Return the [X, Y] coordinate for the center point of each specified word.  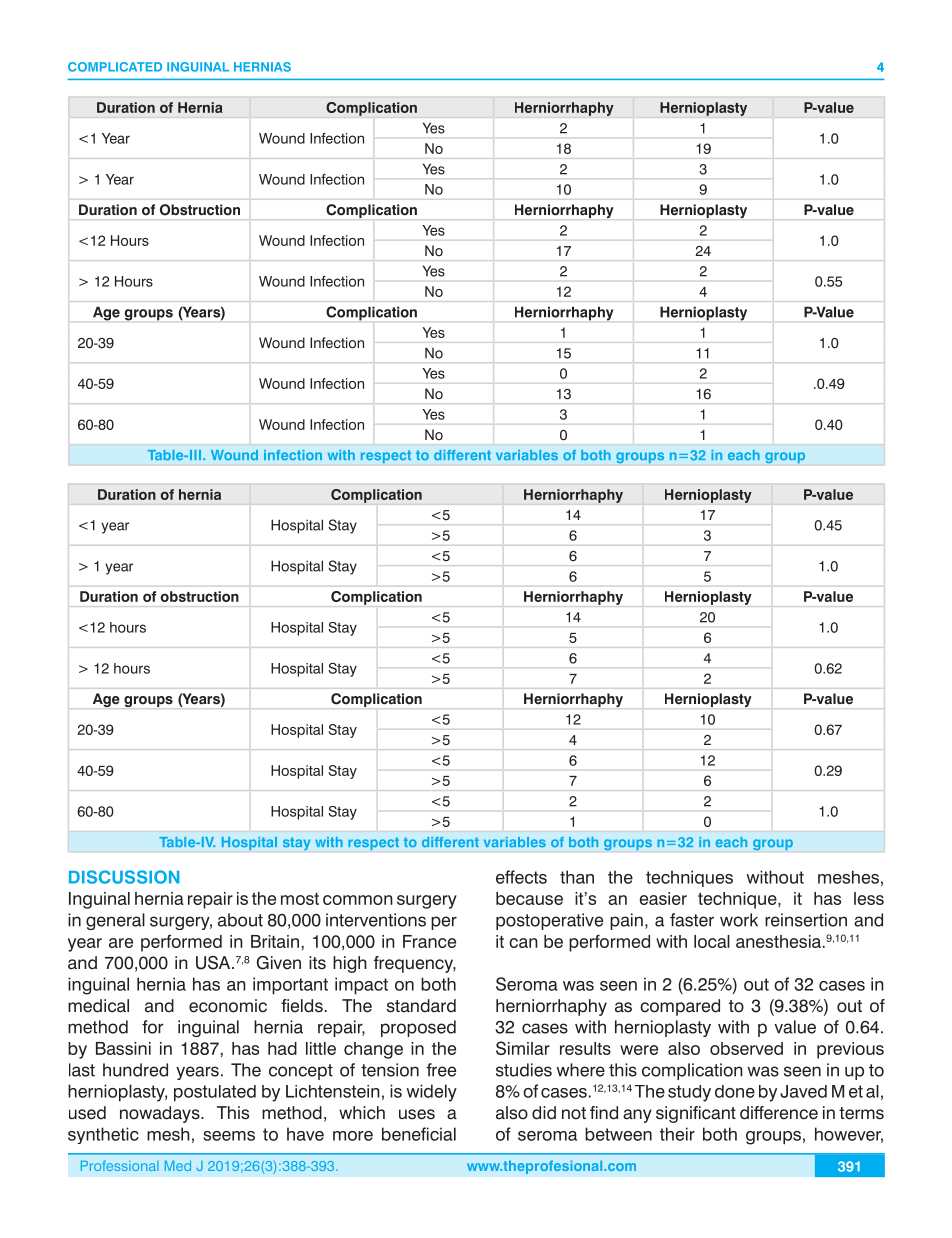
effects [521, 877]
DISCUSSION [124, 877]
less [869, 898]
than [577, 877]
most [300, 899]
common [358, 900]
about [240, 920]
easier [663, 898]
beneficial [419, 1134]
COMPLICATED [115, 67]
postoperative [549, 921]
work [739, 920]
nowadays [161, 1114]
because [529, 898]
